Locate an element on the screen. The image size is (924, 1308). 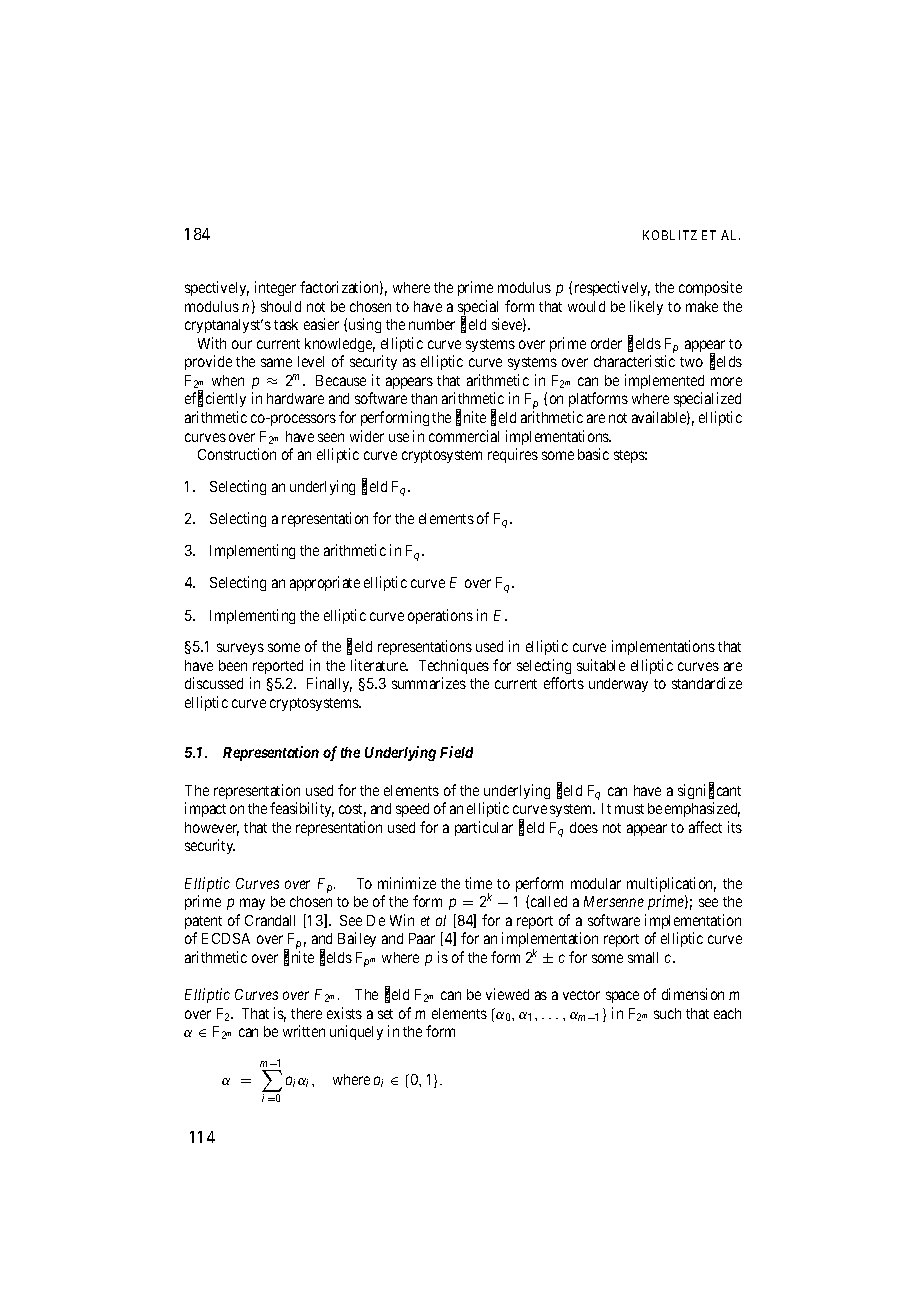
feasibility is located at coordinates (302, 809).
